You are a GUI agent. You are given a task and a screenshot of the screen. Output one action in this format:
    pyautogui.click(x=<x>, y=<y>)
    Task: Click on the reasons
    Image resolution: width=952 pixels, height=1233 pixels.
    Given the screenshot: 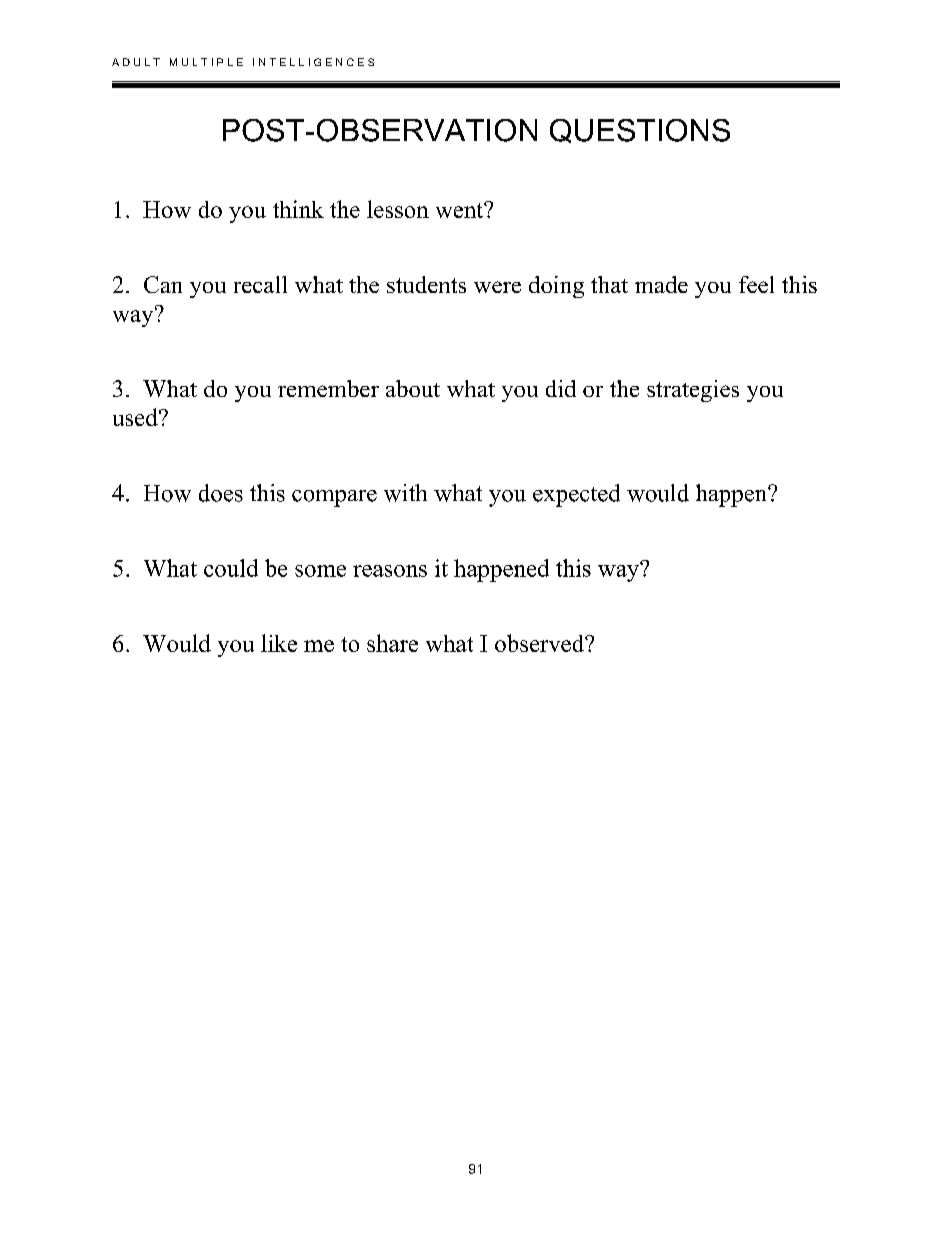 What is the action you would take?
    pyautogui.click(x=390, y=571)
